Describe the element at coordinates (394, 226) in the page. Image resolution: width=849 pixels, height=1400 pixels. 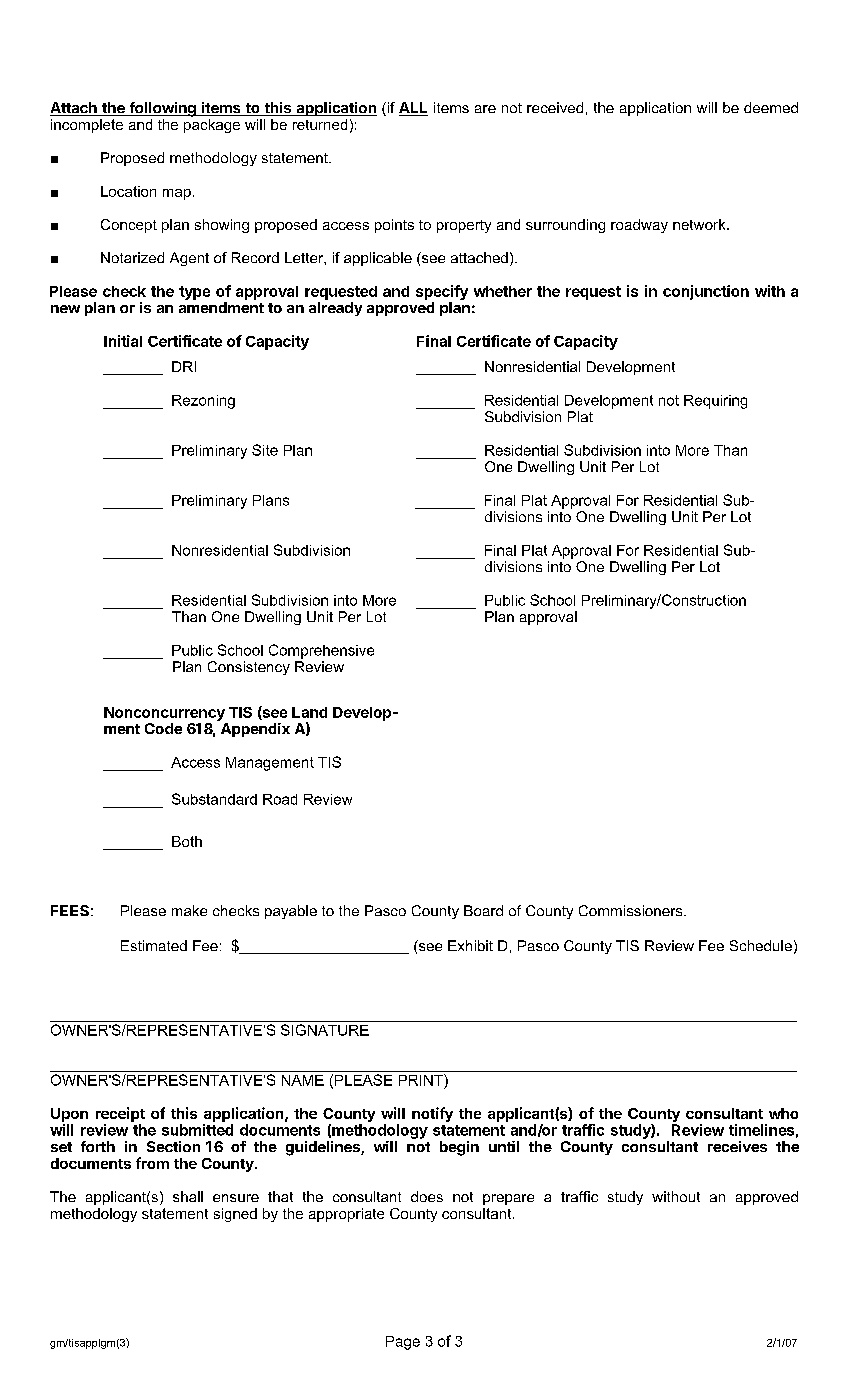
I see `points` at that location.
